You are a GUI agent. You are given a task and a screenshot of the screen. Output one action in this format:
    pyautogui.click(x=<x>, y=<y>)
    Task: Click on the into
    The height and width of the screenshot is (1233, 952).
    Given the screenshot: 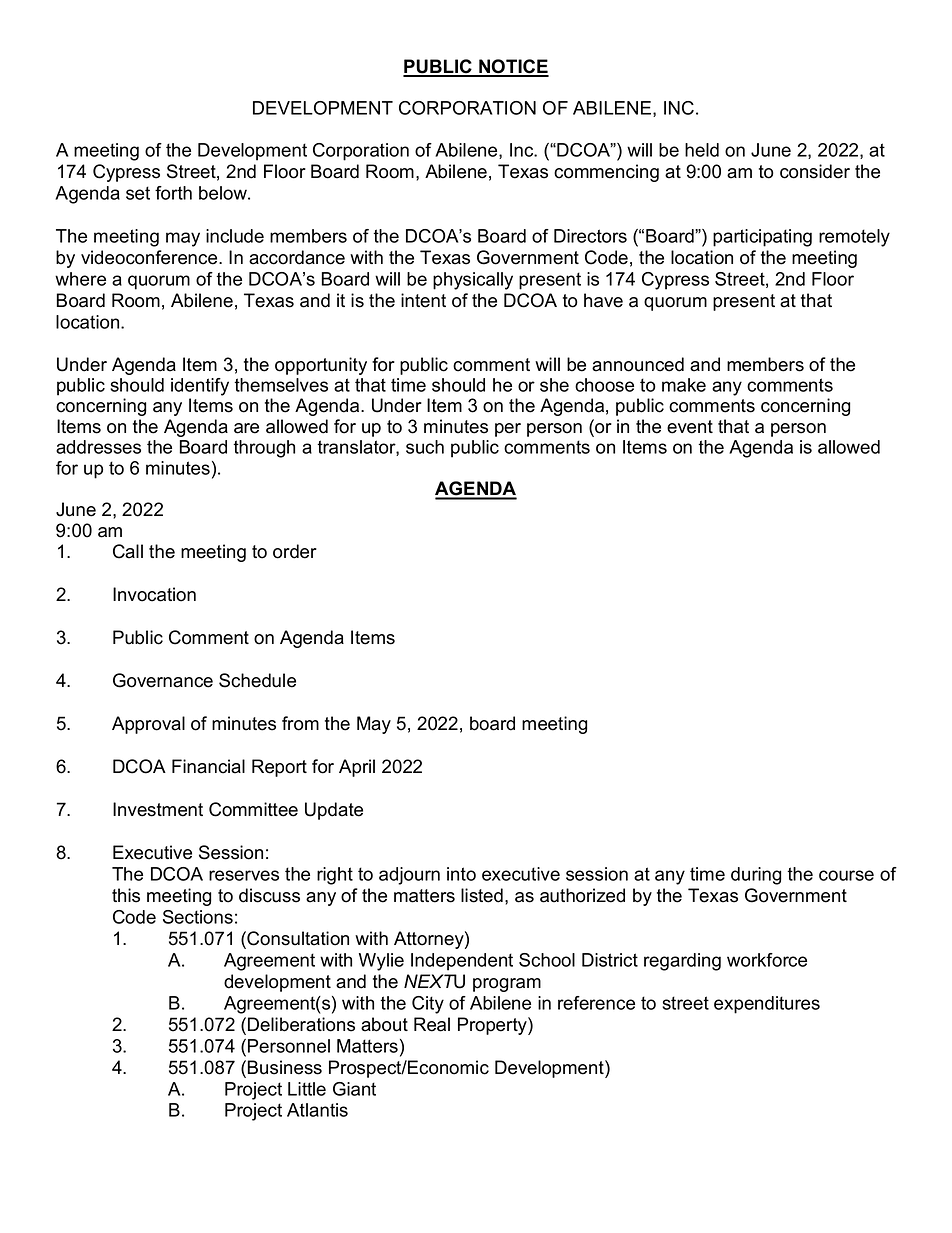 What is the action you would take?
    pyautogui.click(x=461, y=874)
